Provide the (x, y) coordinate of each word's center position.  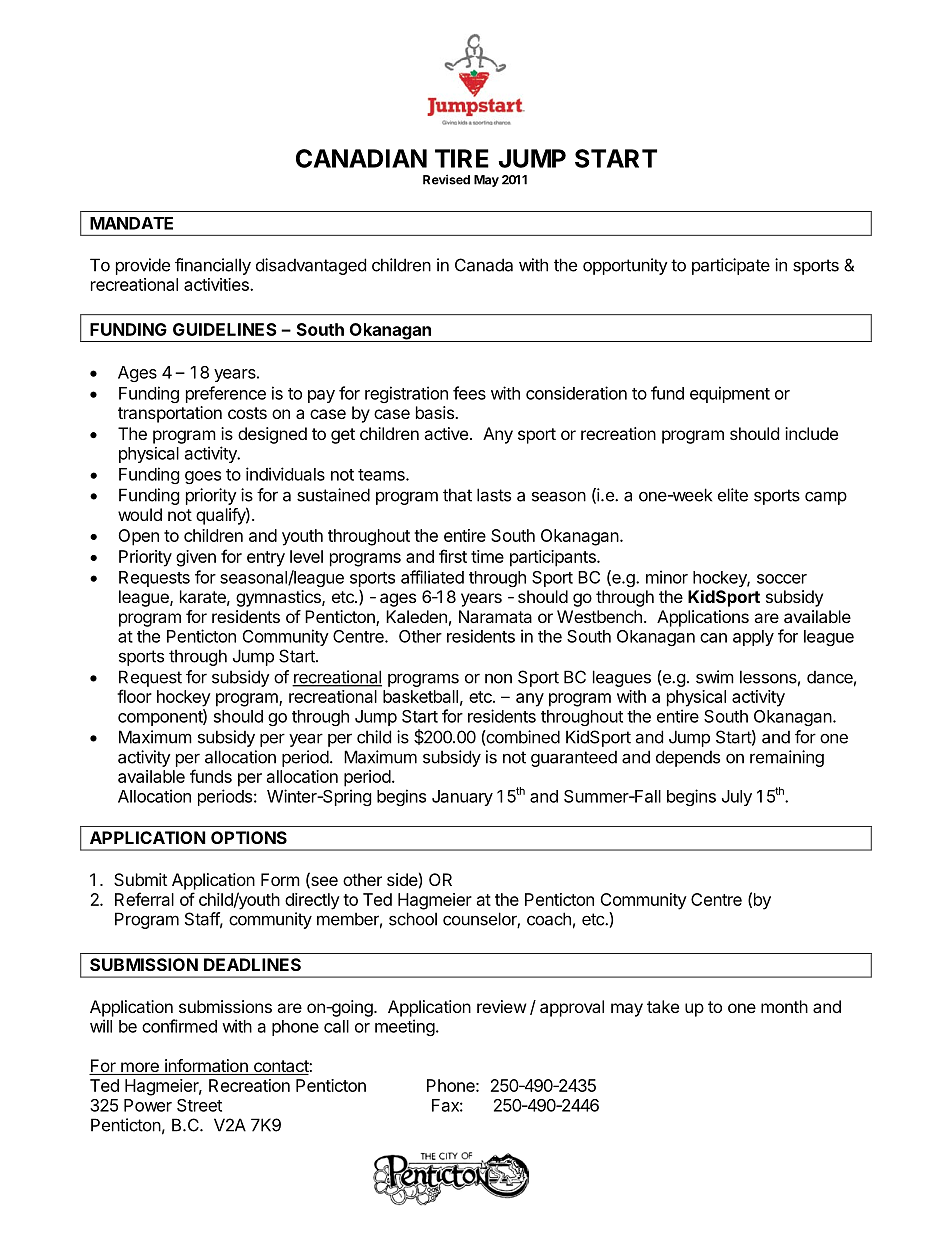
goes (203, 477)
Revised (446, 179)
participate (731, 266)
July (737, 798)
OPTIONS (249, 837)
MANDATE (131, 223)
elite (733, 495)
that (457, 495)
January (462, 798)
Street (199, 1105)
